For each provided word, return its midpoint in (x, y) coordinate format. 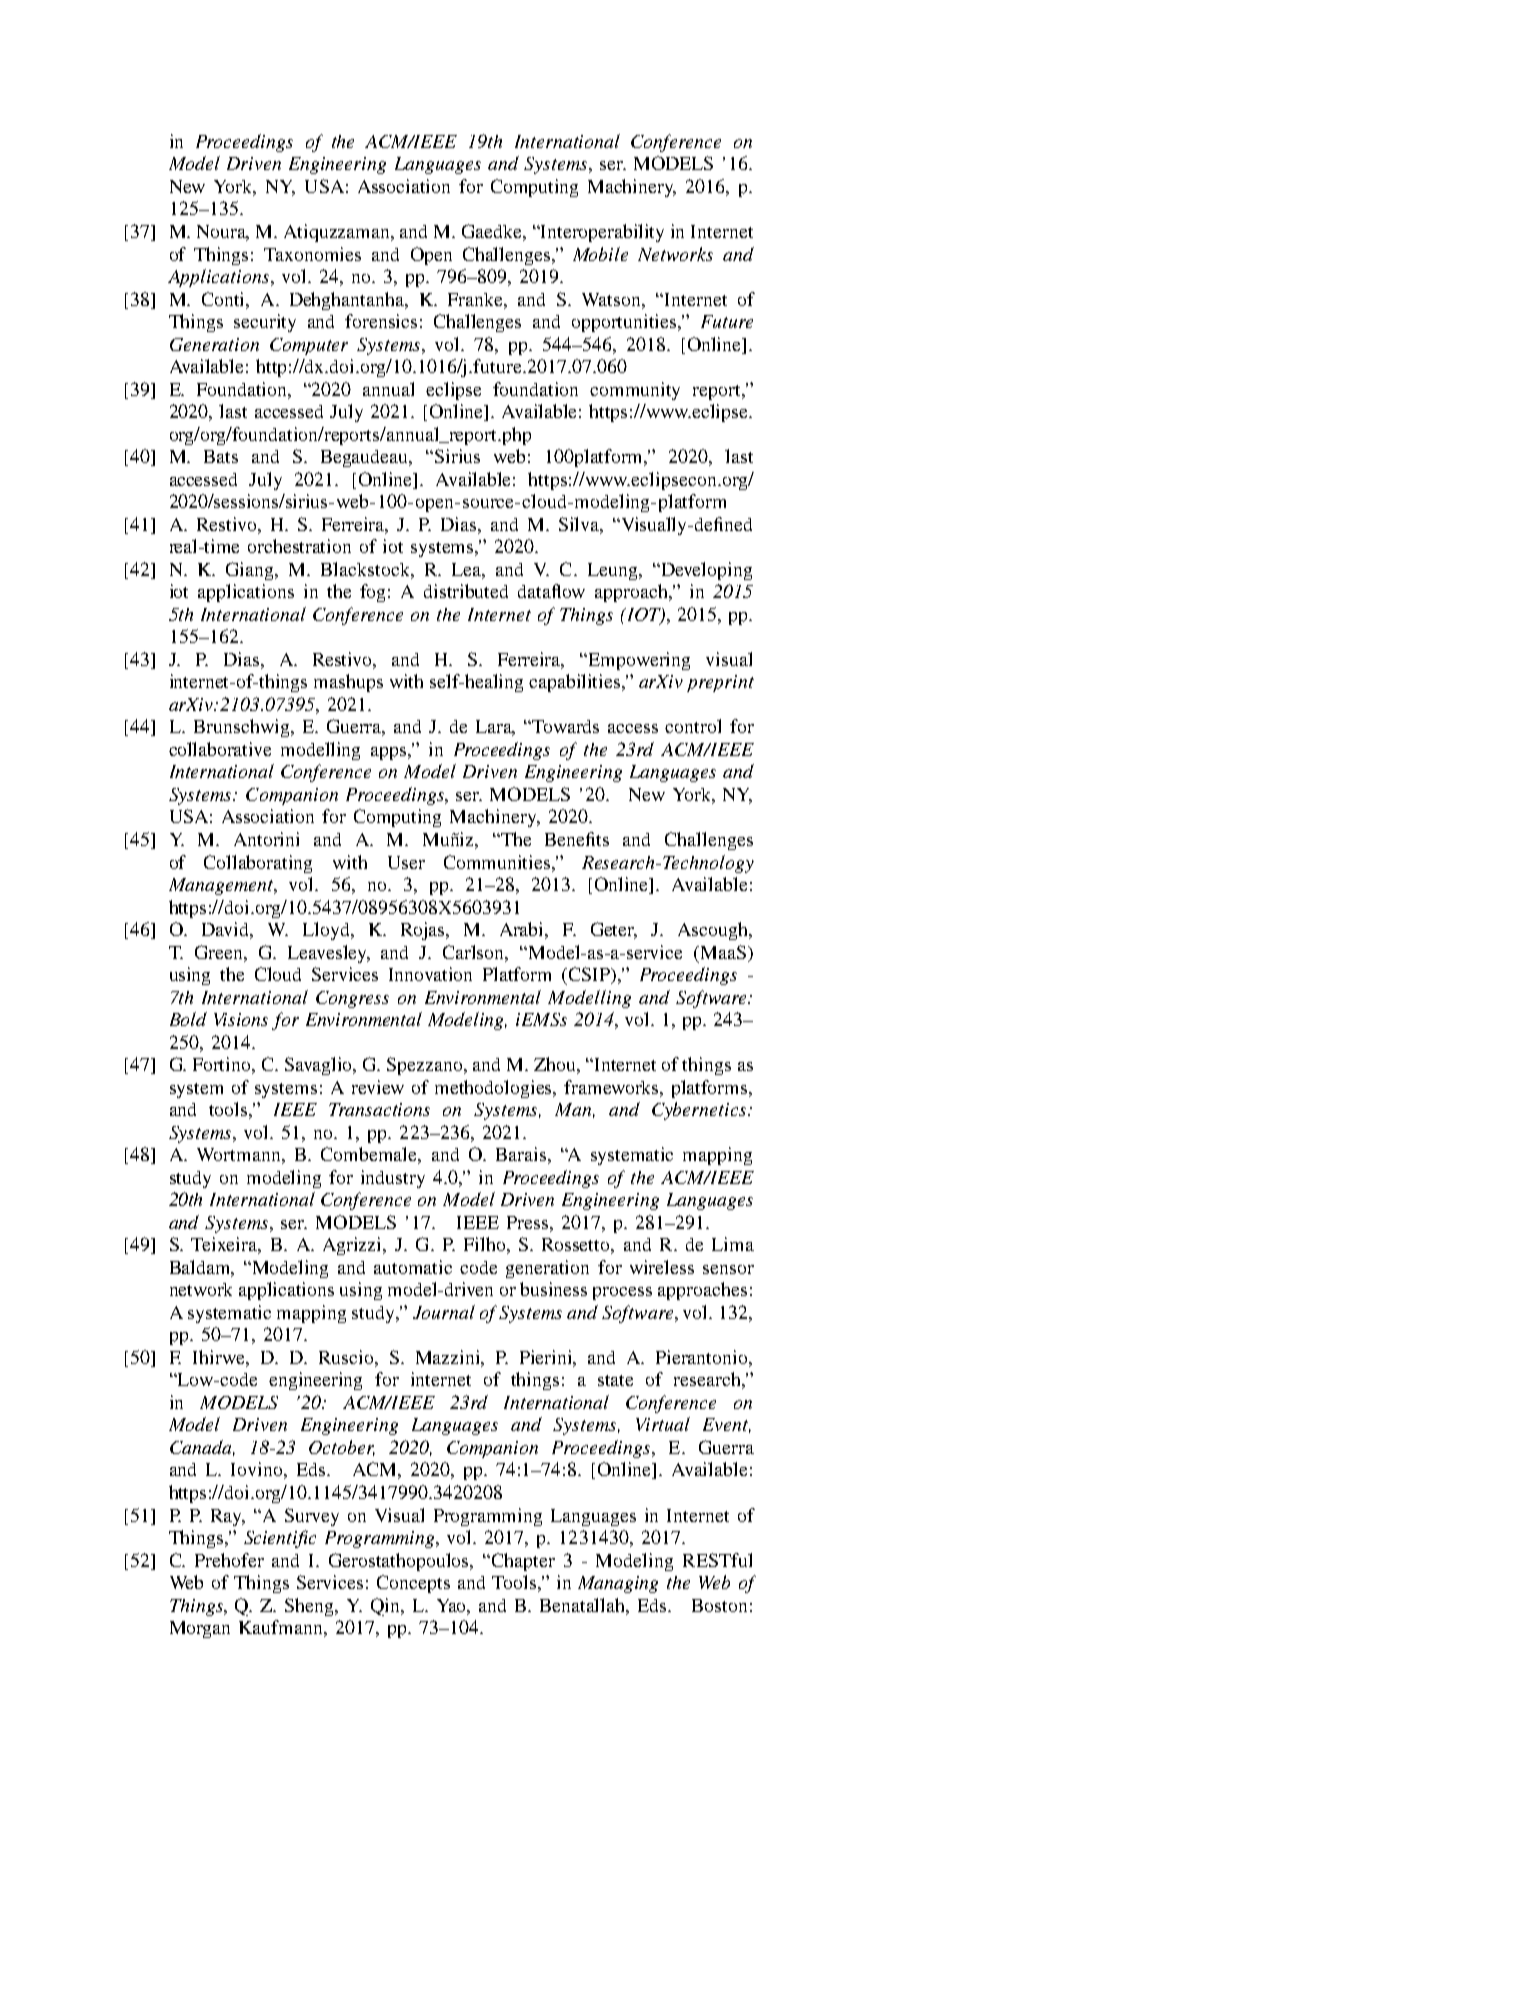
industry (393, 1179)
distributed (466, 591)
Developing (705, 571)
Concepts (413, 1584)
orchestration (299, 546)
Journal (444, 1312)
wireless (662, 1267)
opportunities (625, 323)
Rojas (424, 931)
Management (222, 886)
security (265, 323)
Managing (618, 1584)
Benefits (577, 839)
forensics (381, 321)
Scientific (280, 1539)
